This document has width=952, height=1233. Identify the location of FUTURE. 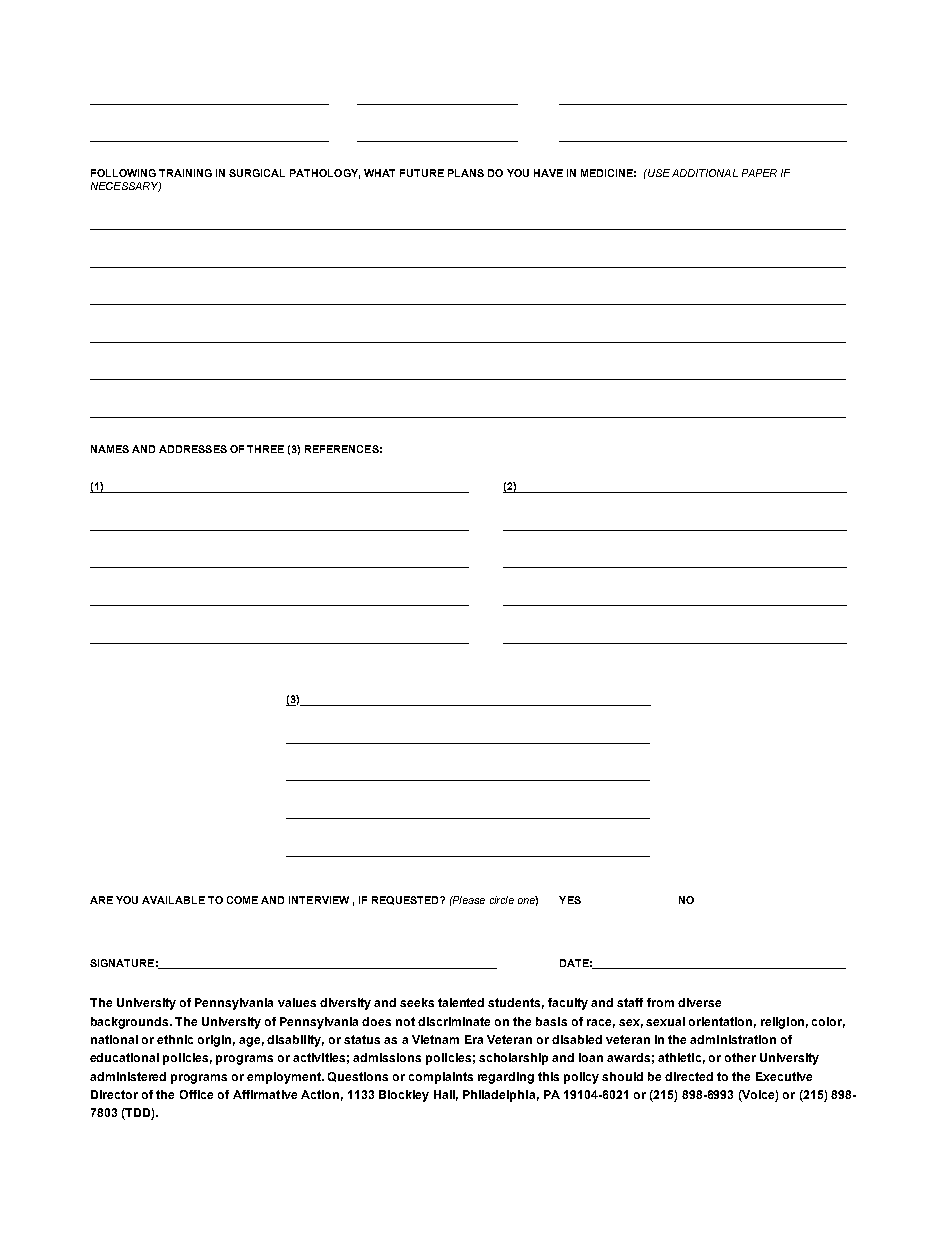
(422, 173).
